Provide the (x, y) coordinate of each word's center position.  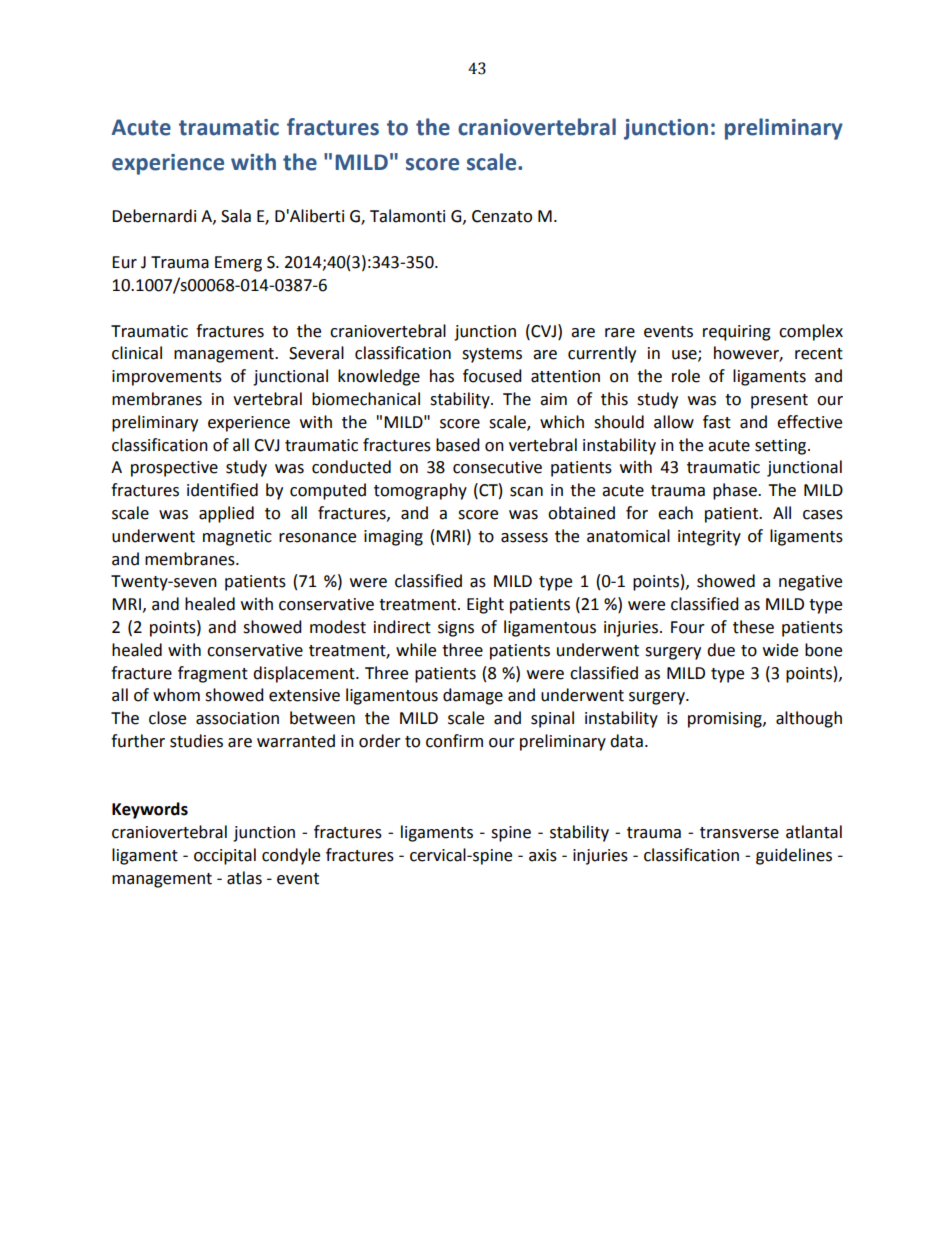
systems (492, 355)
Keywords (150, 810)
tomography (420, 491)
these (753, 627)
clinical (137, 353)
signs (456, 629)
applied (226, 514)
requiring (737, 333)
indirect (402, 627)
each (675, 513)
